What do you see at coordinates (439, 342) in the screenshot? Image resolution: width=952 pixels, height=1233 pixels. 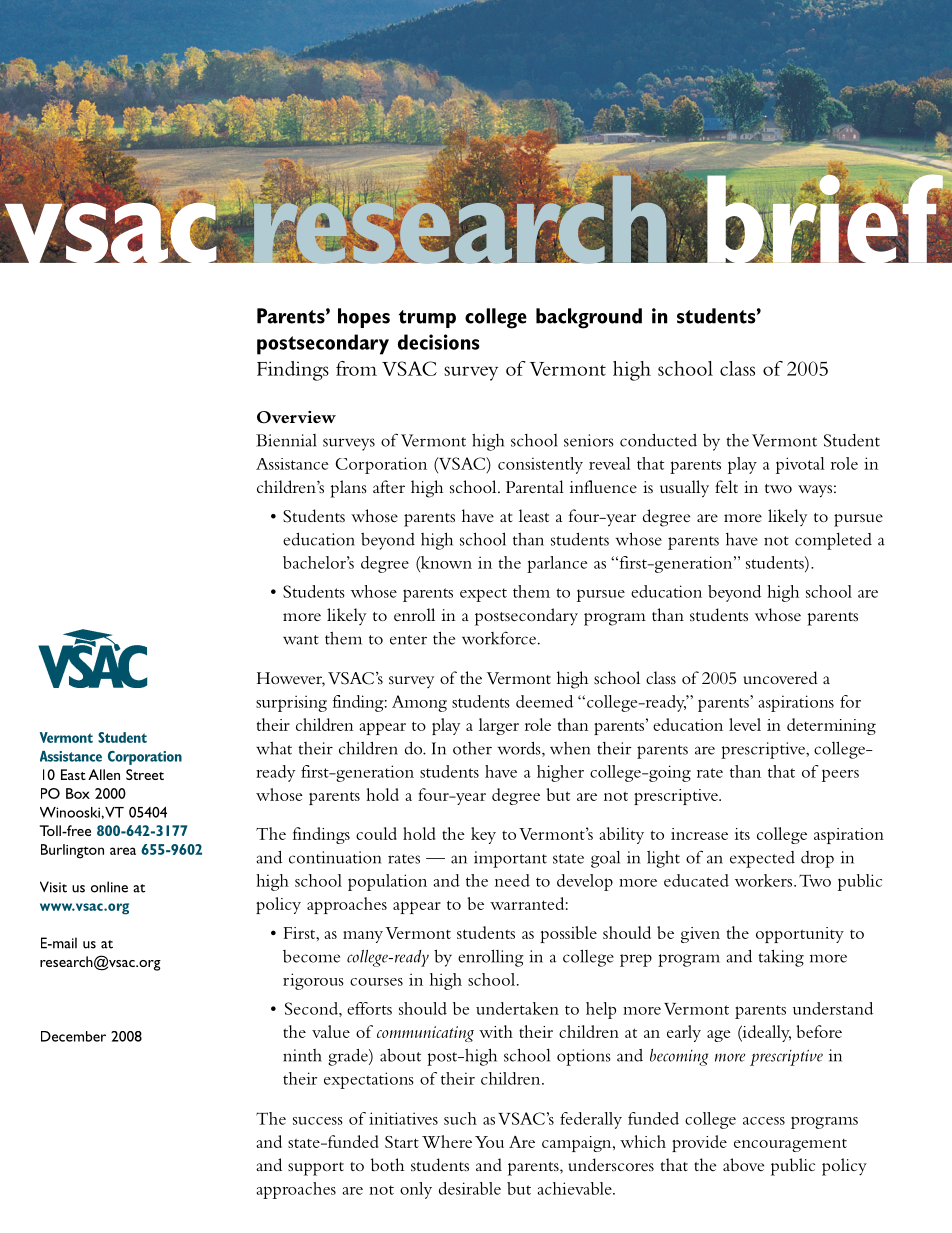 I see `decisions` at bounding box center [439, 342].
